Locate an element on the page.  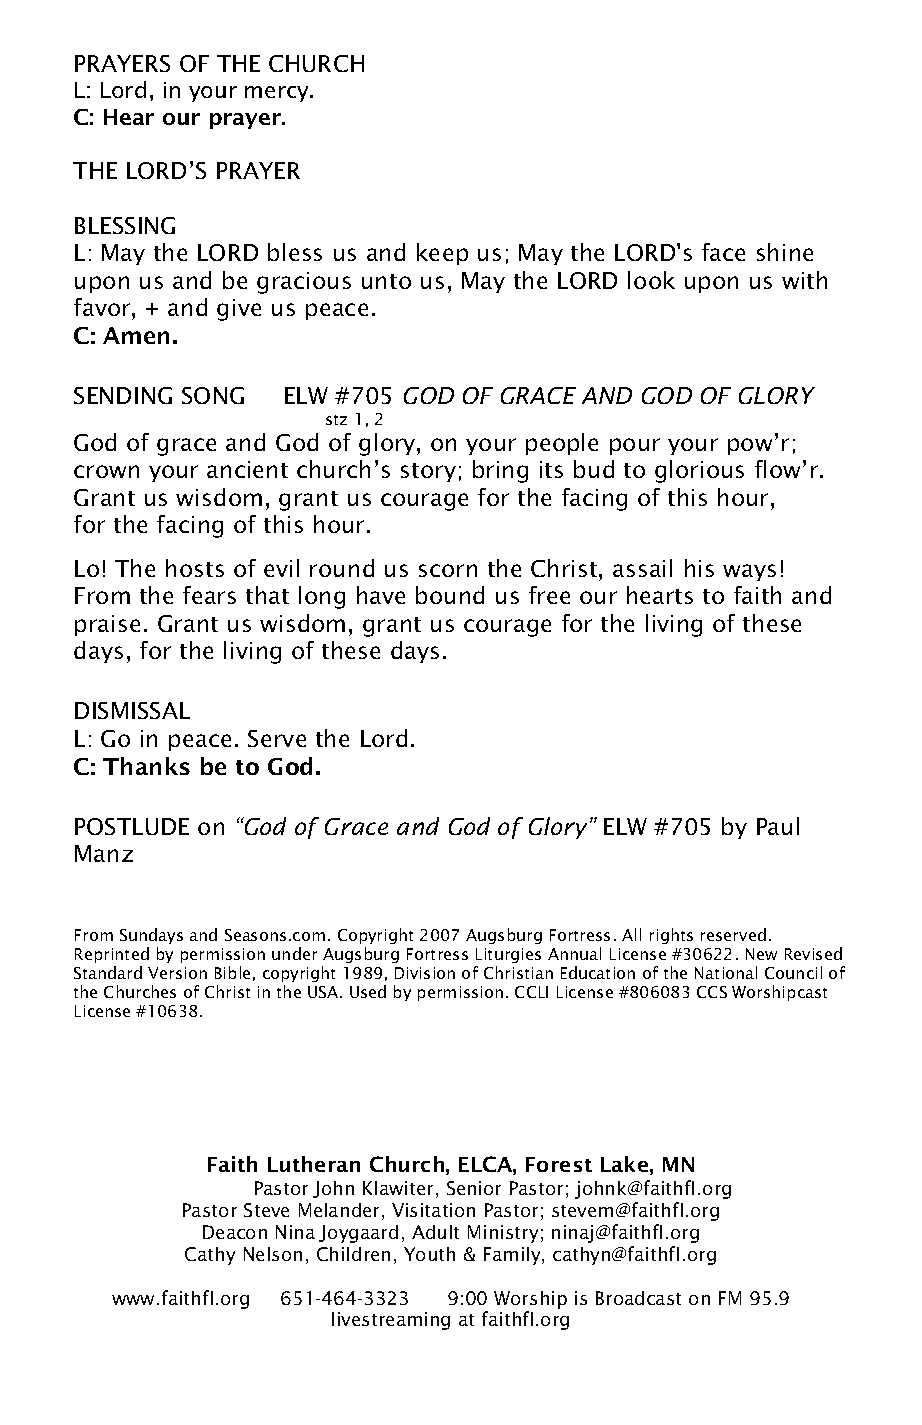
story is located at coordinates (428, 472).
